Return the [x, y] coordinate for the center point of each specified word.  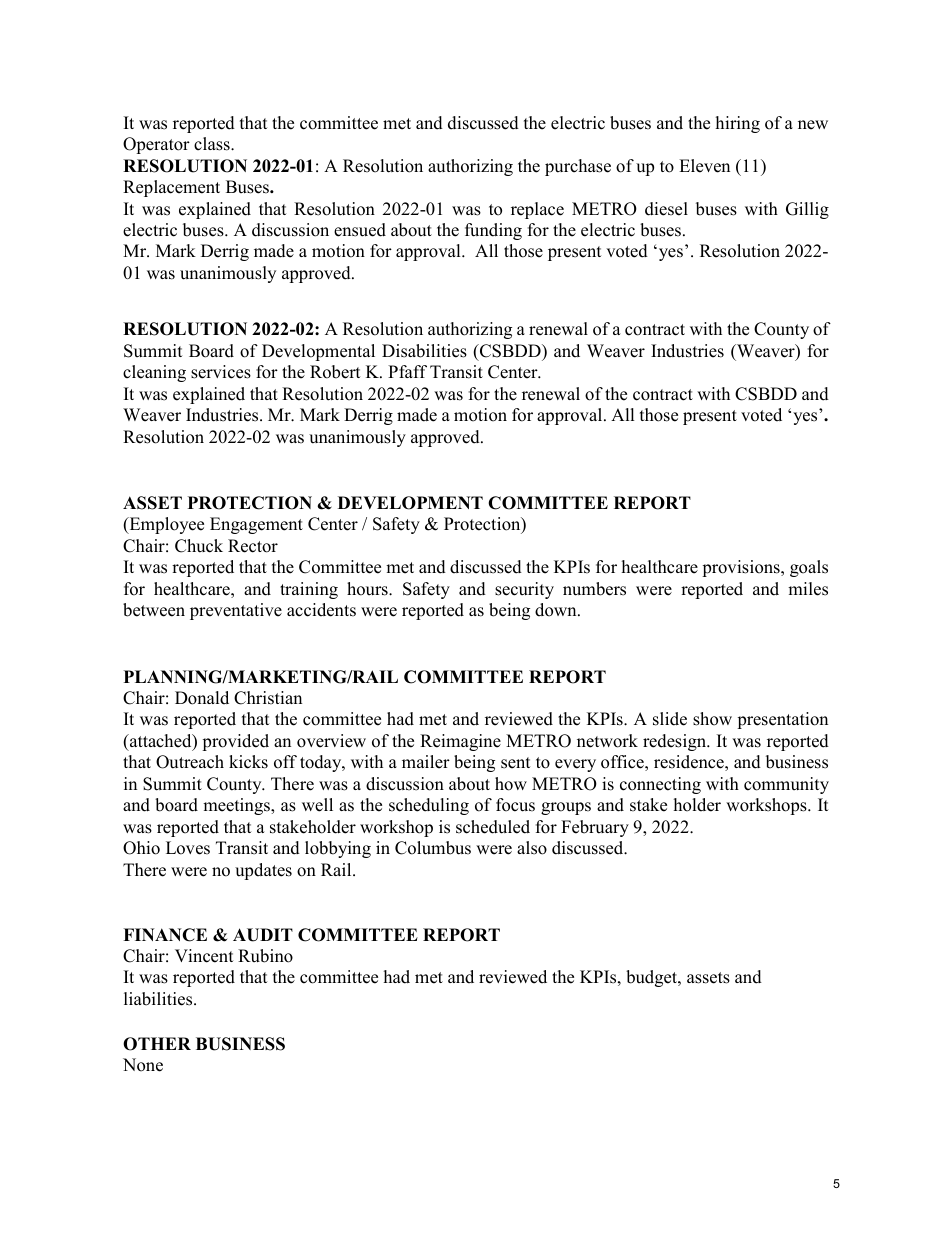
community [786, 785]
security [524, 590]
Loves [188, 848]
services [221, 372]
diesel [666, 209]
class [213, 144]
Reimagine [460, 742]
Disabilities [424, 351]
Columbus [433, 848]
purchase [578, 167]
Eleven [704, 166]
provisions [742, 568]
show [712, 719]
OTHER [157, 1044]
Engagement [256, 525]
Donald [202, 698]
